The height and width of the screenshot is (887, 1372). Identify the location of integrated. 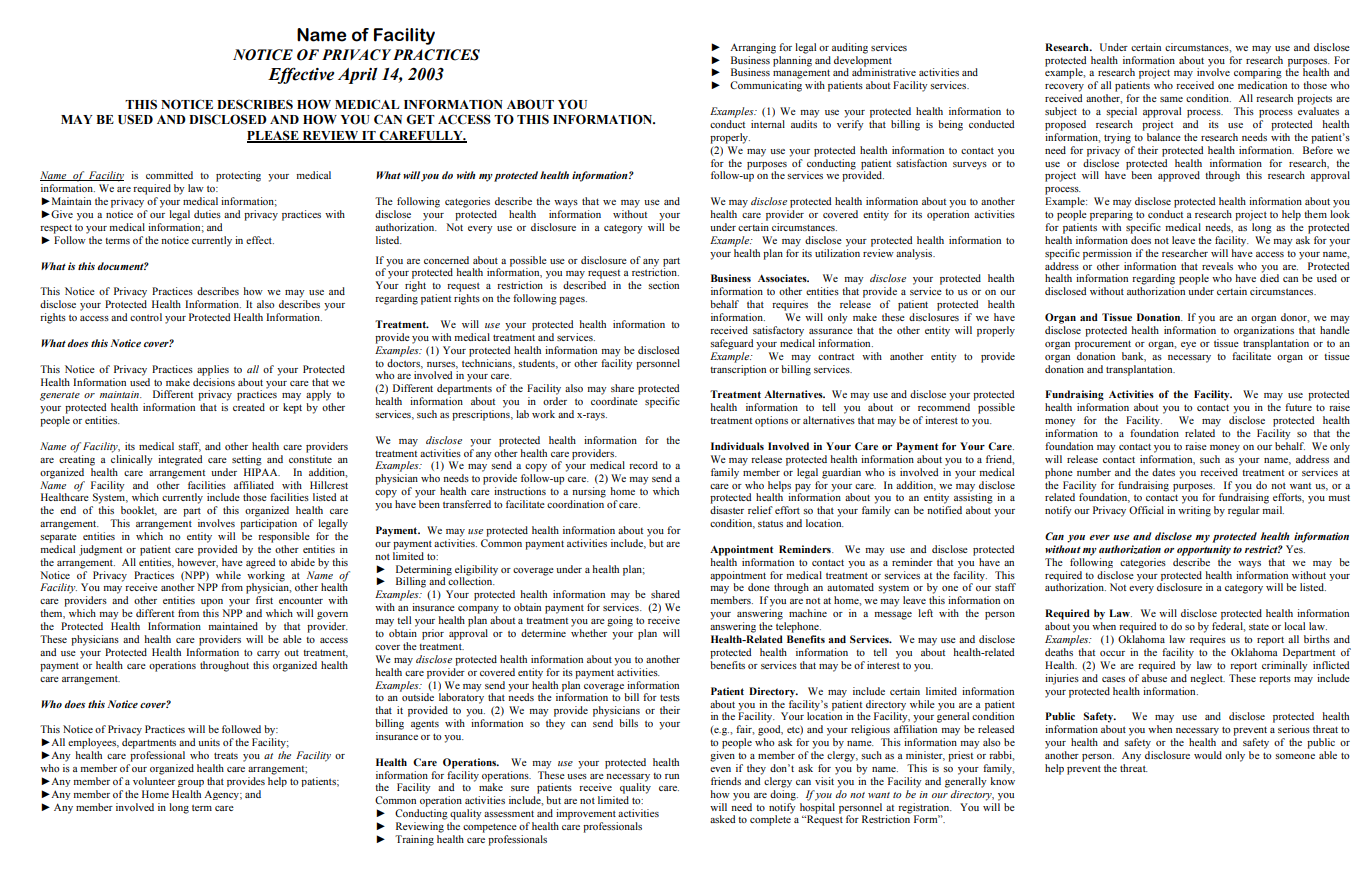
(180, 460).
